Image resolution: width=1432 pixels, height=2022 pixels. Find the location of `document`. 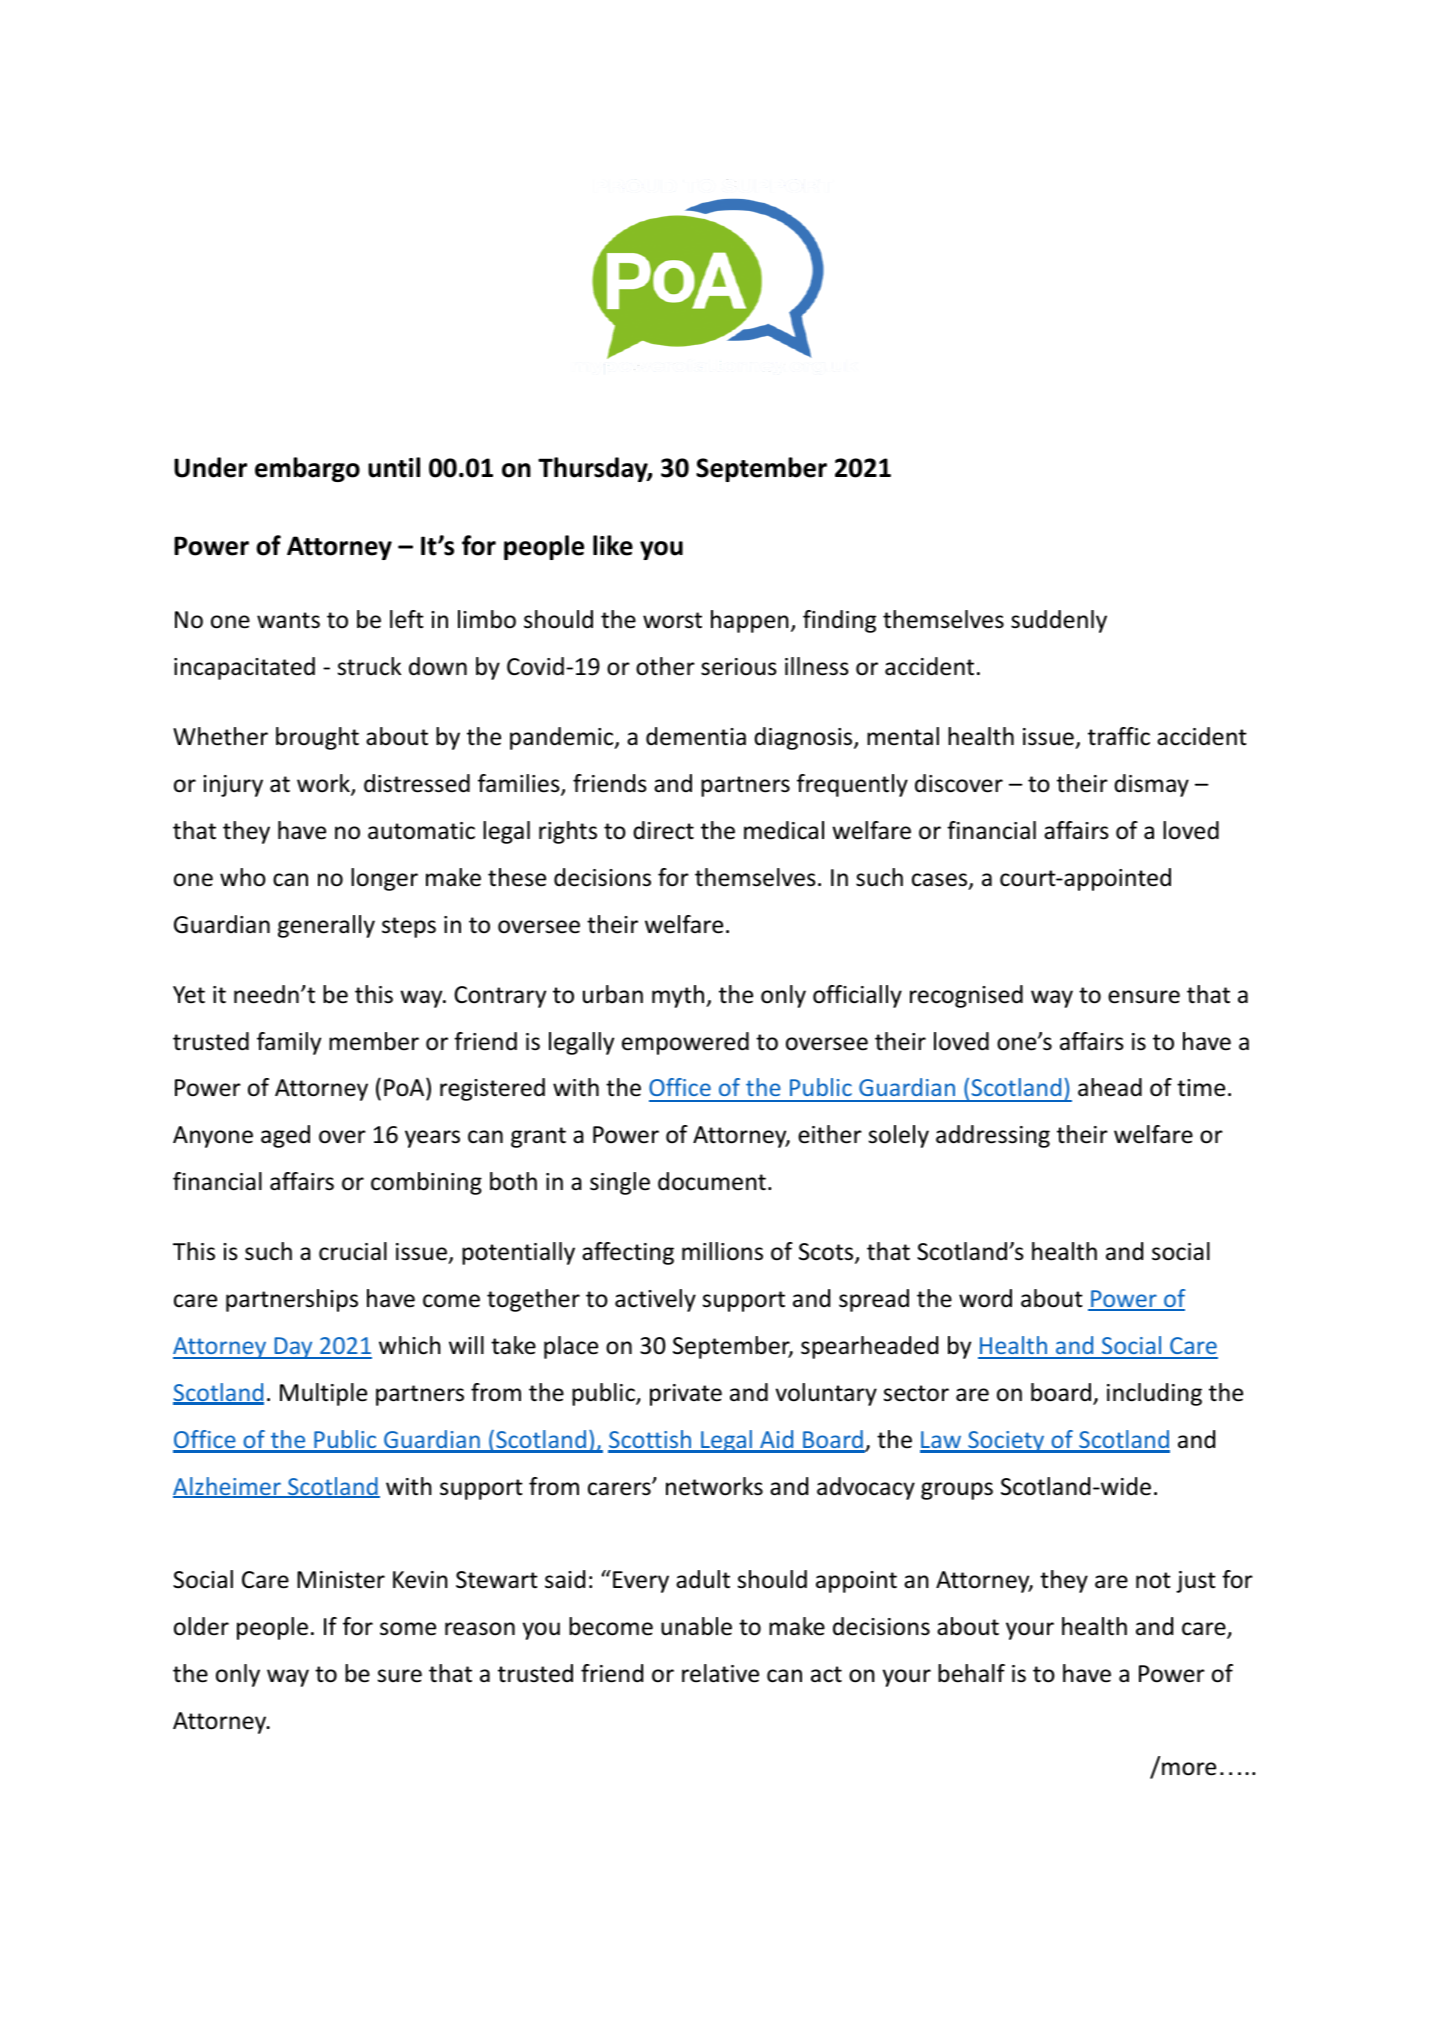

document is located at coordinates (712, 1181).
